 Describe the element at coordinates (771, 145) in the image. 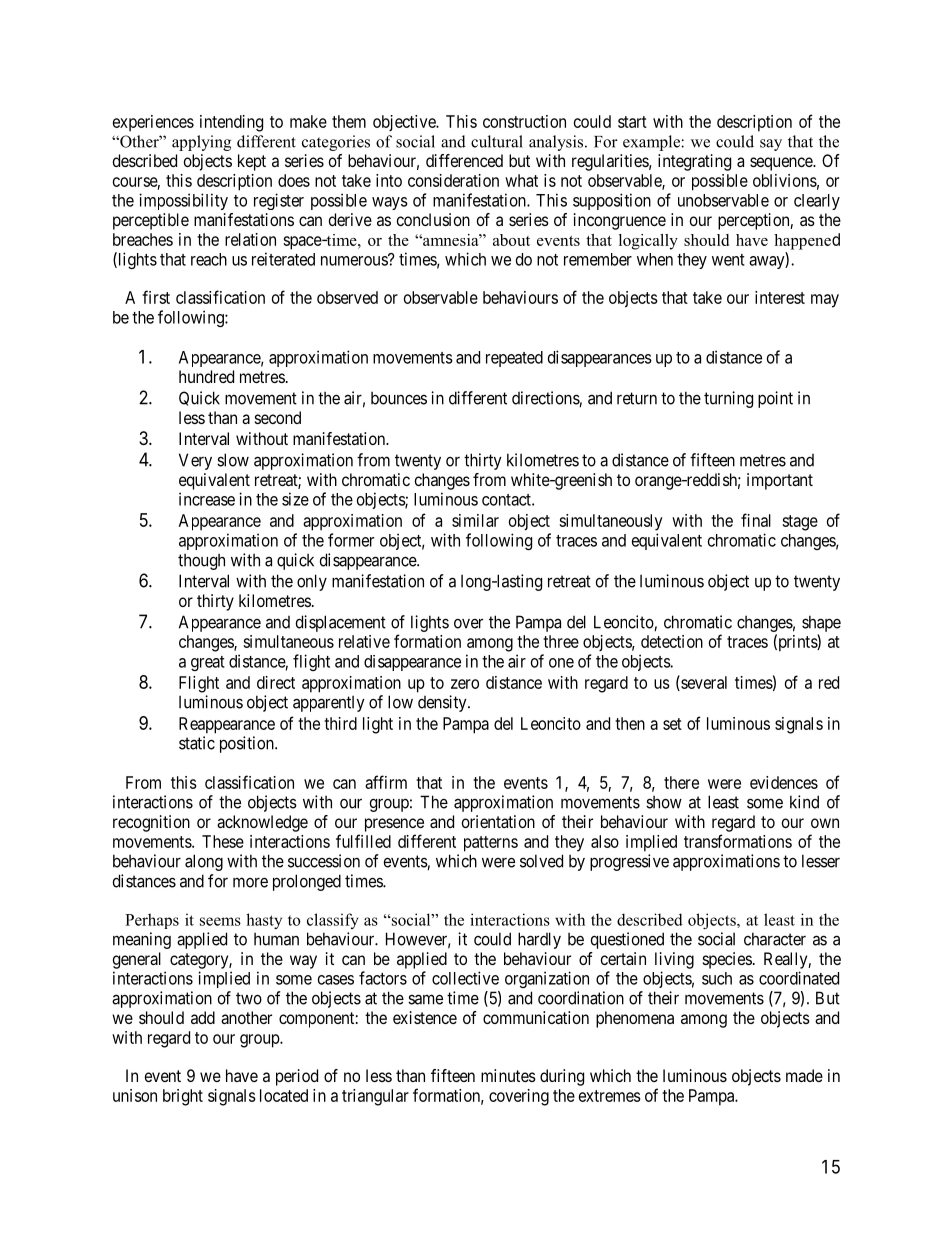

I see `say` at that location.
